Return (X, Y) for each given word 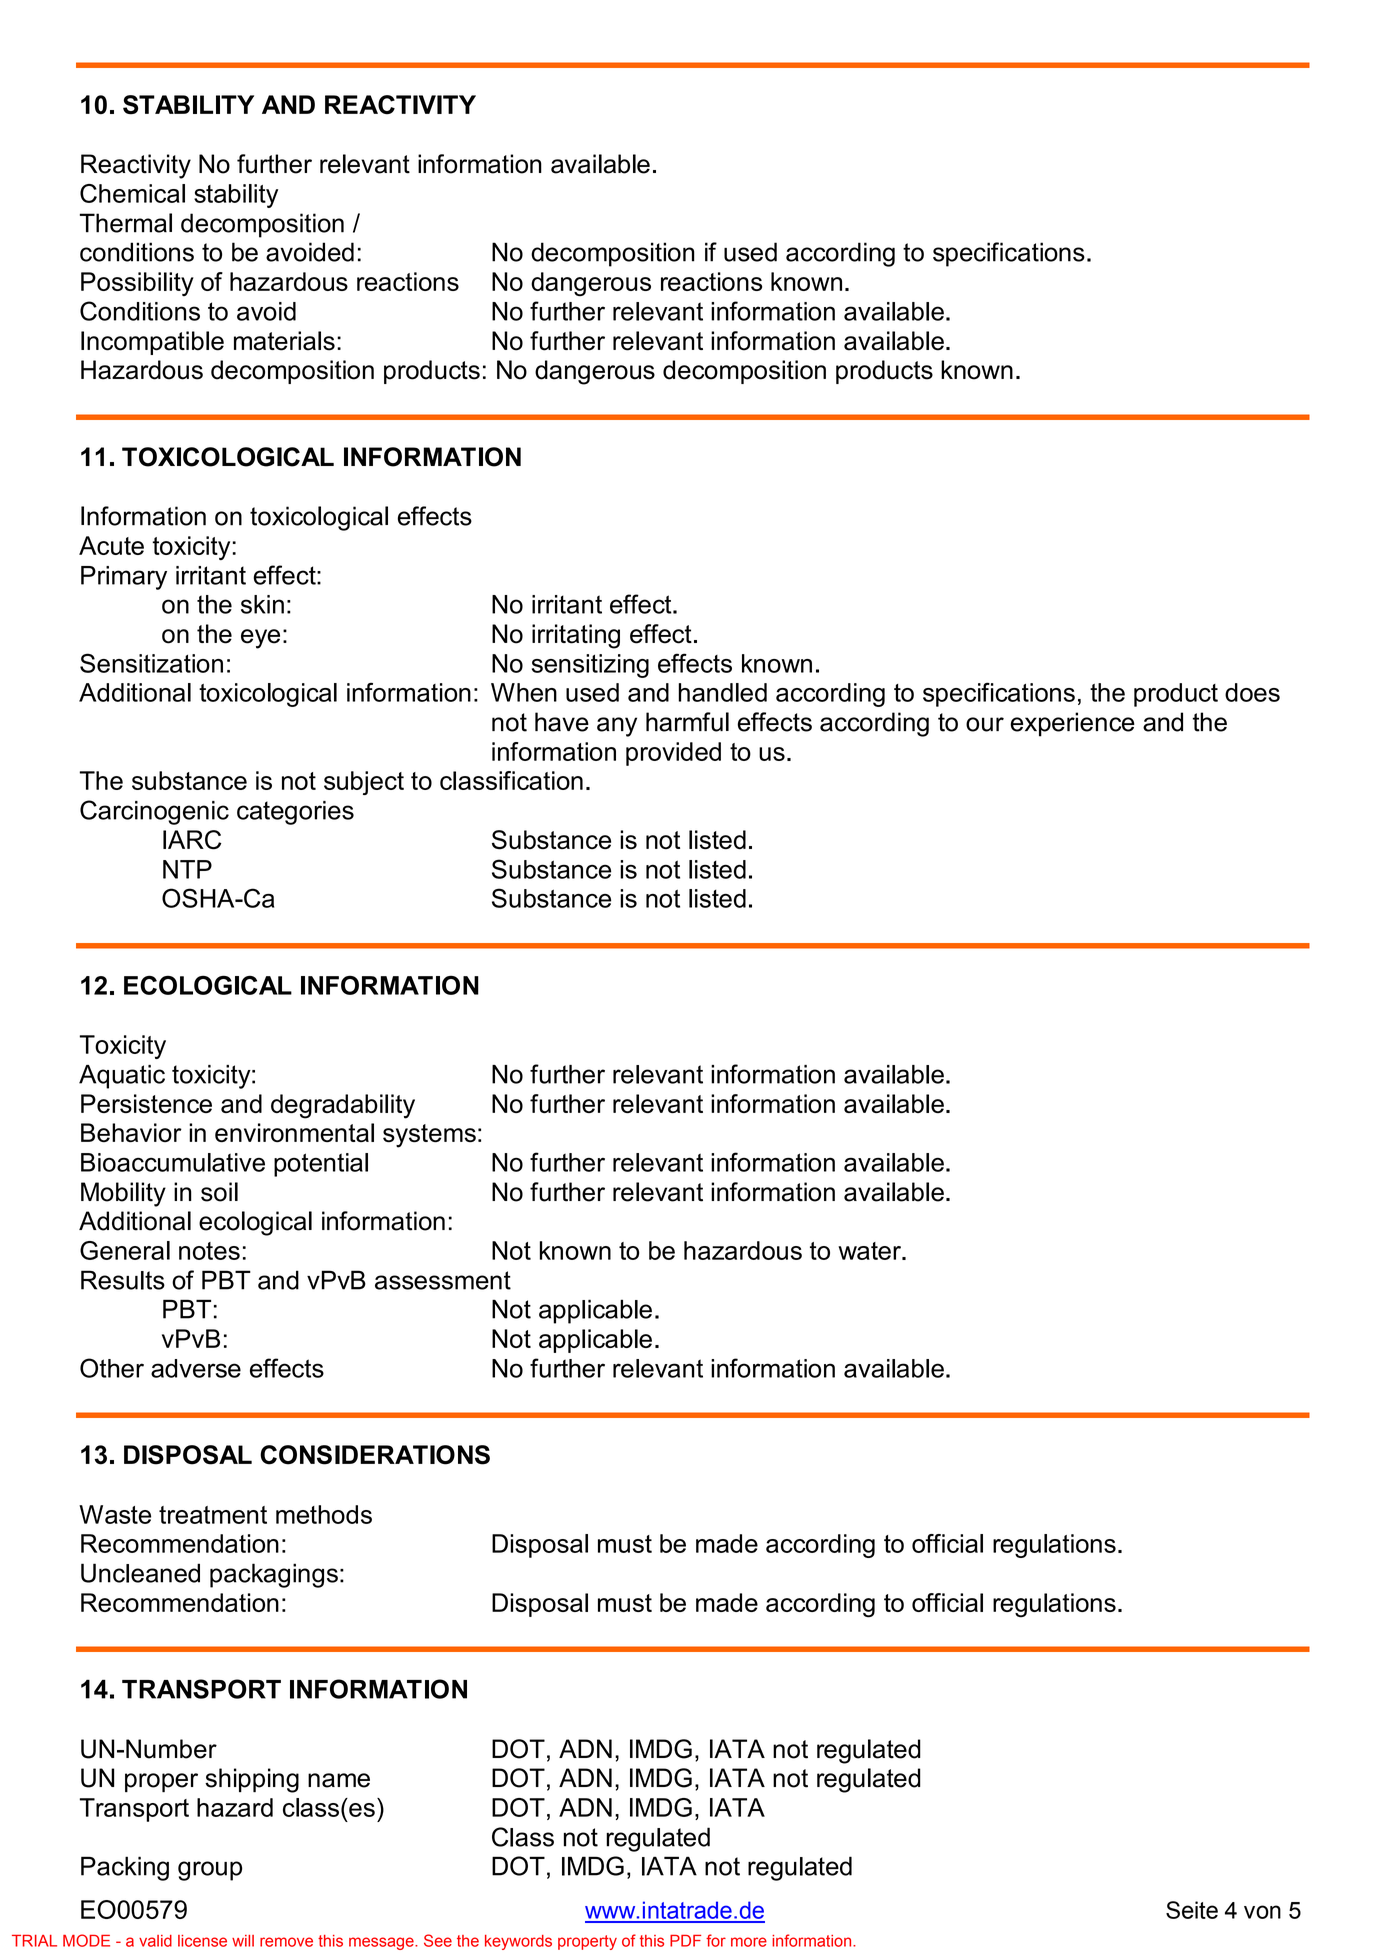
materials (284, 341)
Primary (124, 578)
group (210, 1871)
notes (209, 1251)
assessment (443, 1280)
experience (1072, 724)
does (1252, 692)
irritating (576, 636)
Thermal (126, 223)
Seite (1192, 1910)
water (870, 1251)
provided (673, 754)
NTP (187, 869)
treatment (213, 1515)
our (985, 724)
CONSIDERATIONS (375, 1455)
